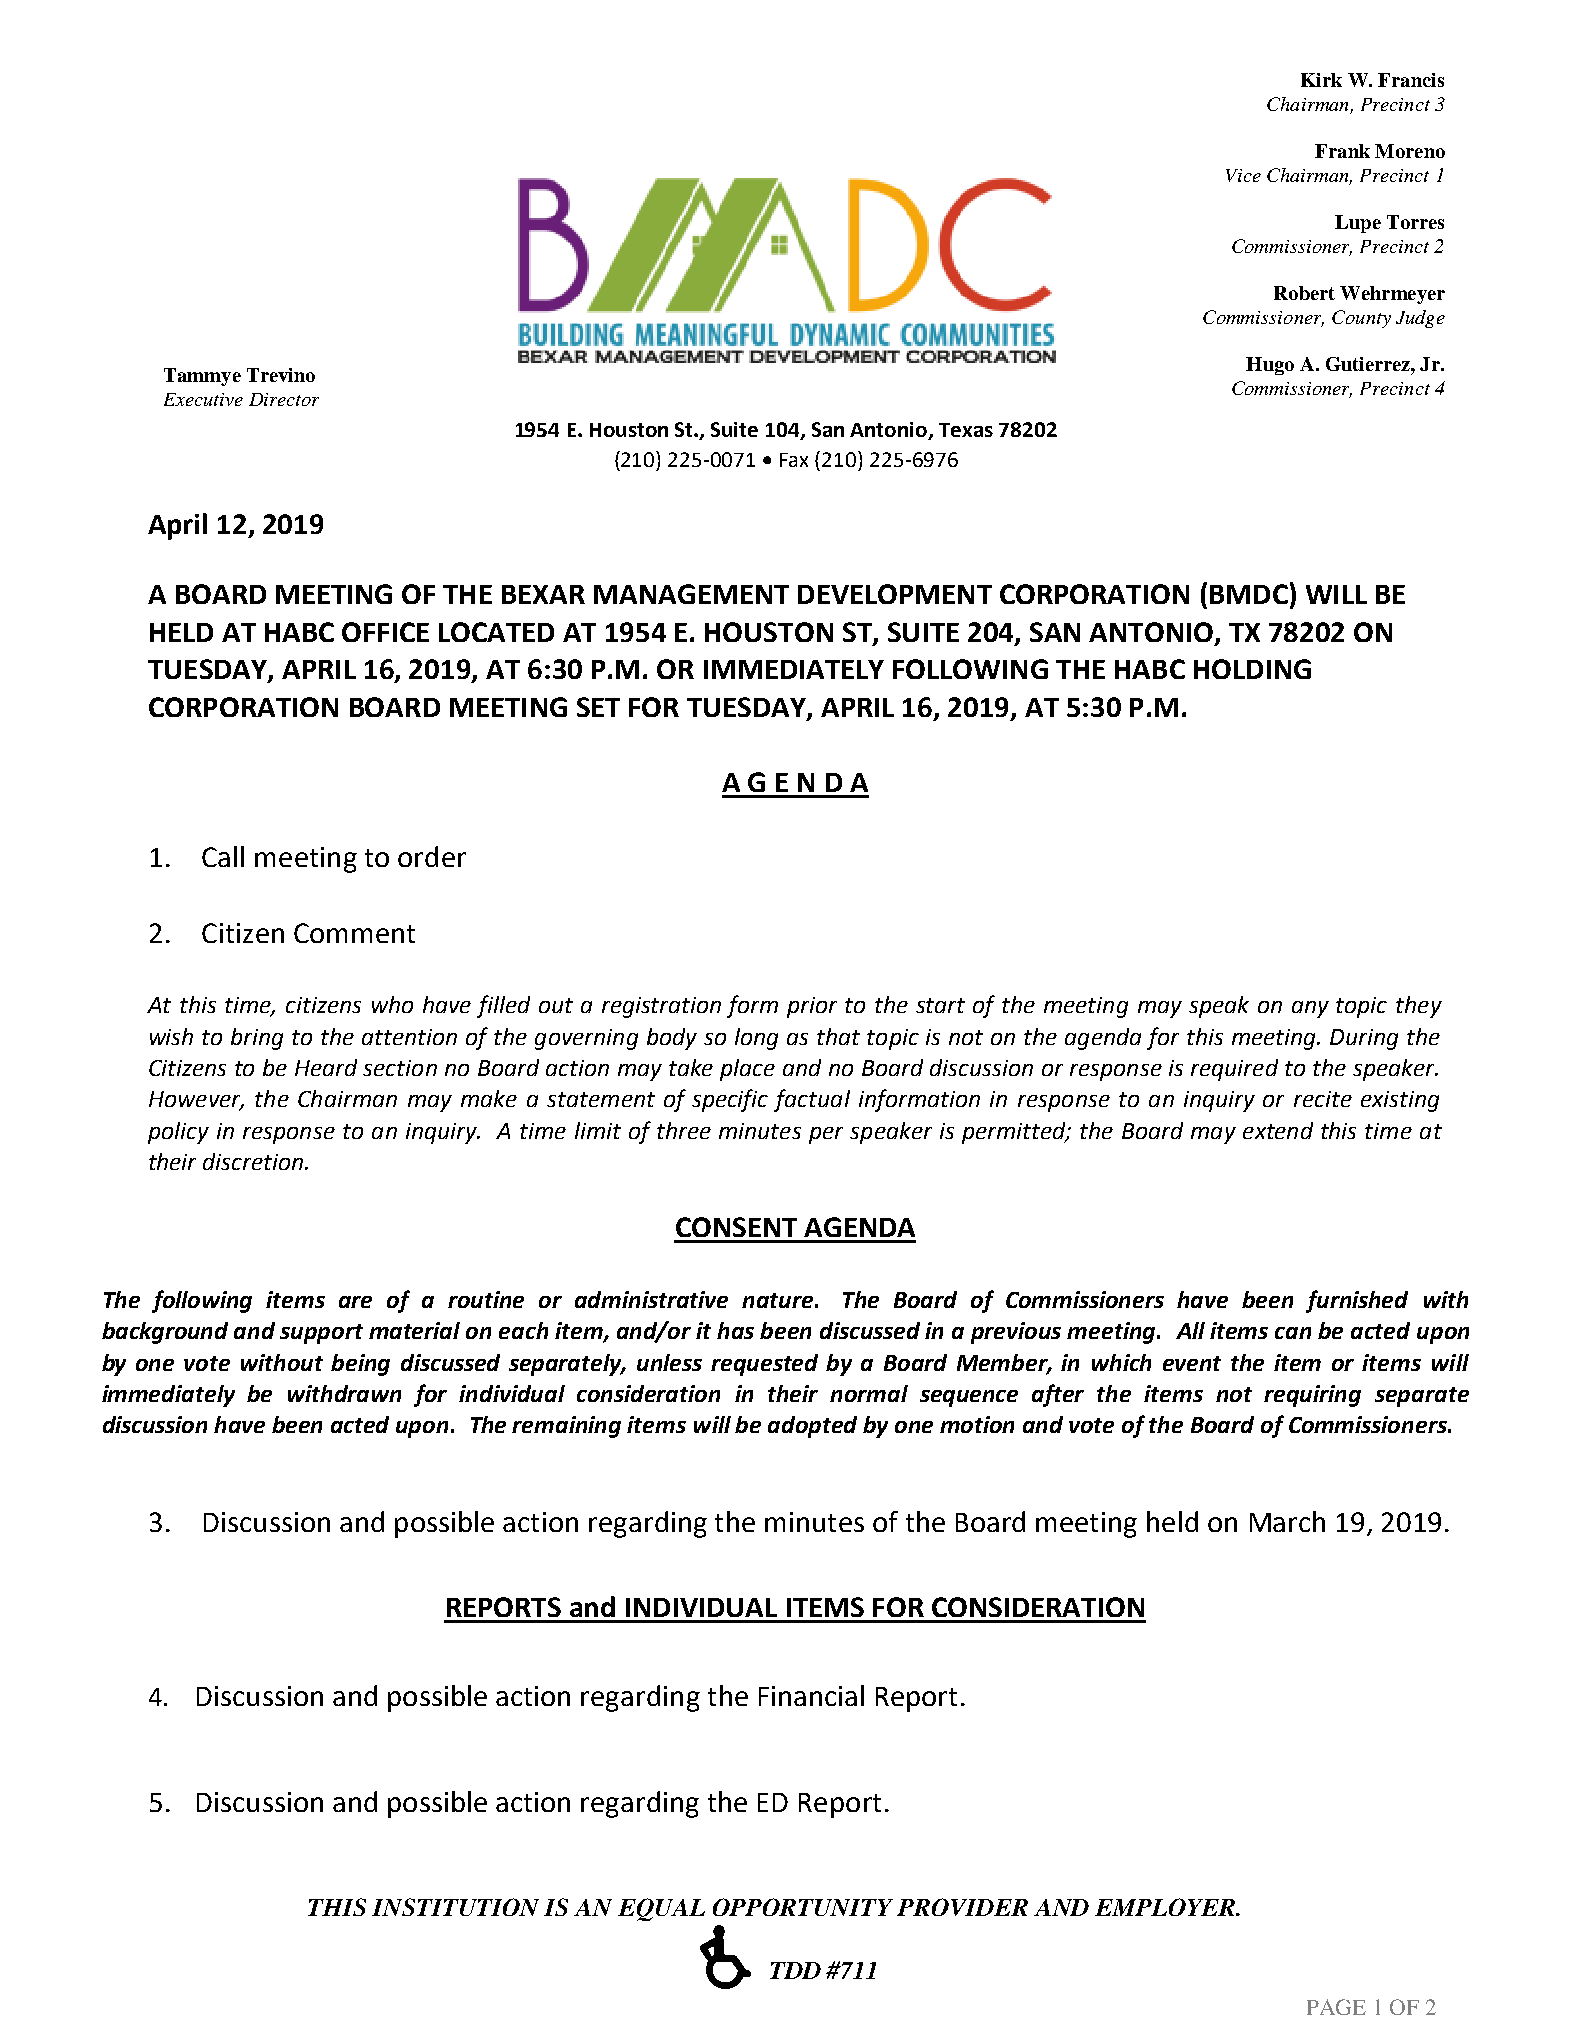 The width and height of the page is (1572, 2034). Describe the element at coordinates (455, 1907) in the page. I see `INSTITUTION` at that location.
